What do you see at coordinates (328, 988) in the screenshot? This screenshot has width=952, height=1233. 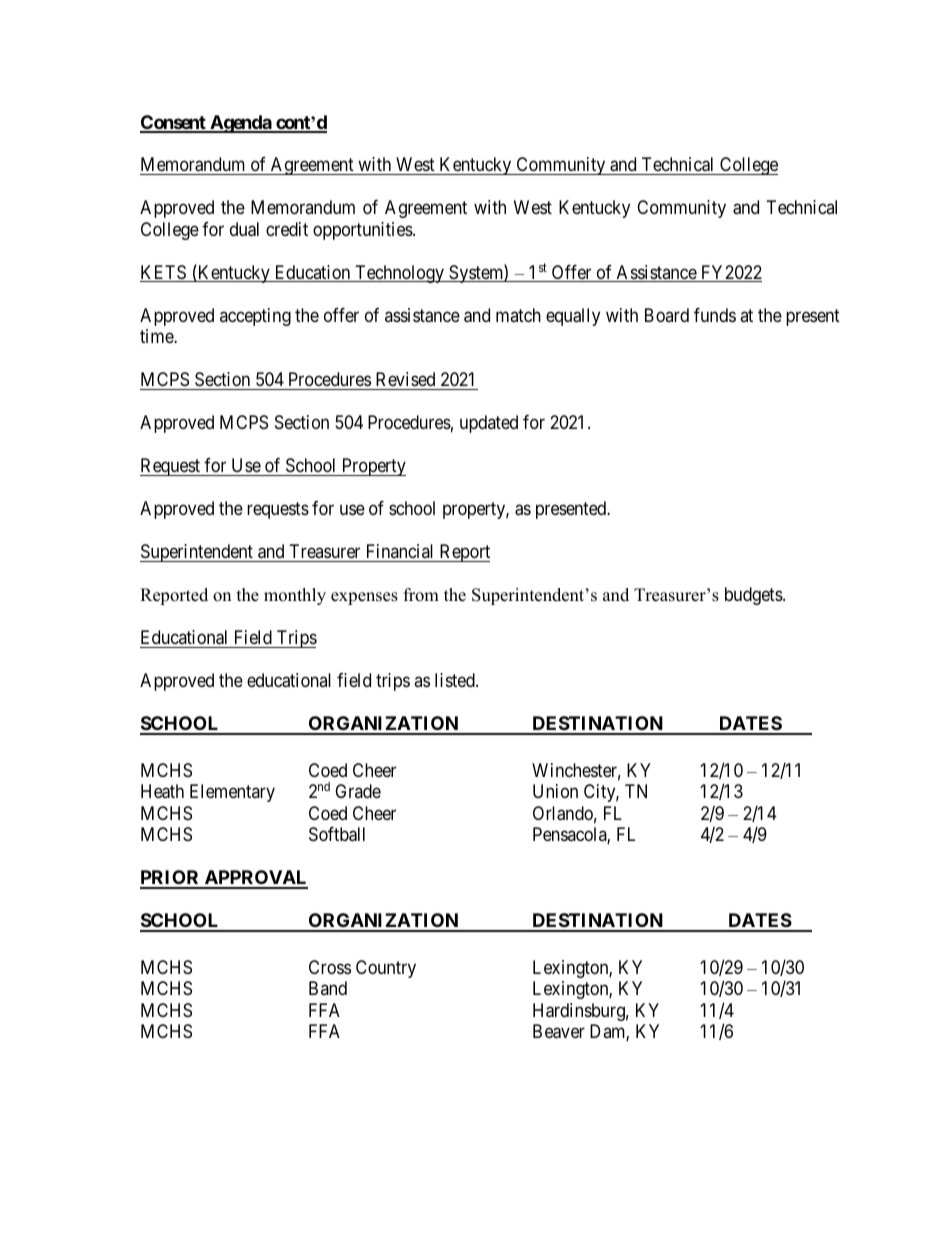 I see `Band` at bounding box center [328, 988].
